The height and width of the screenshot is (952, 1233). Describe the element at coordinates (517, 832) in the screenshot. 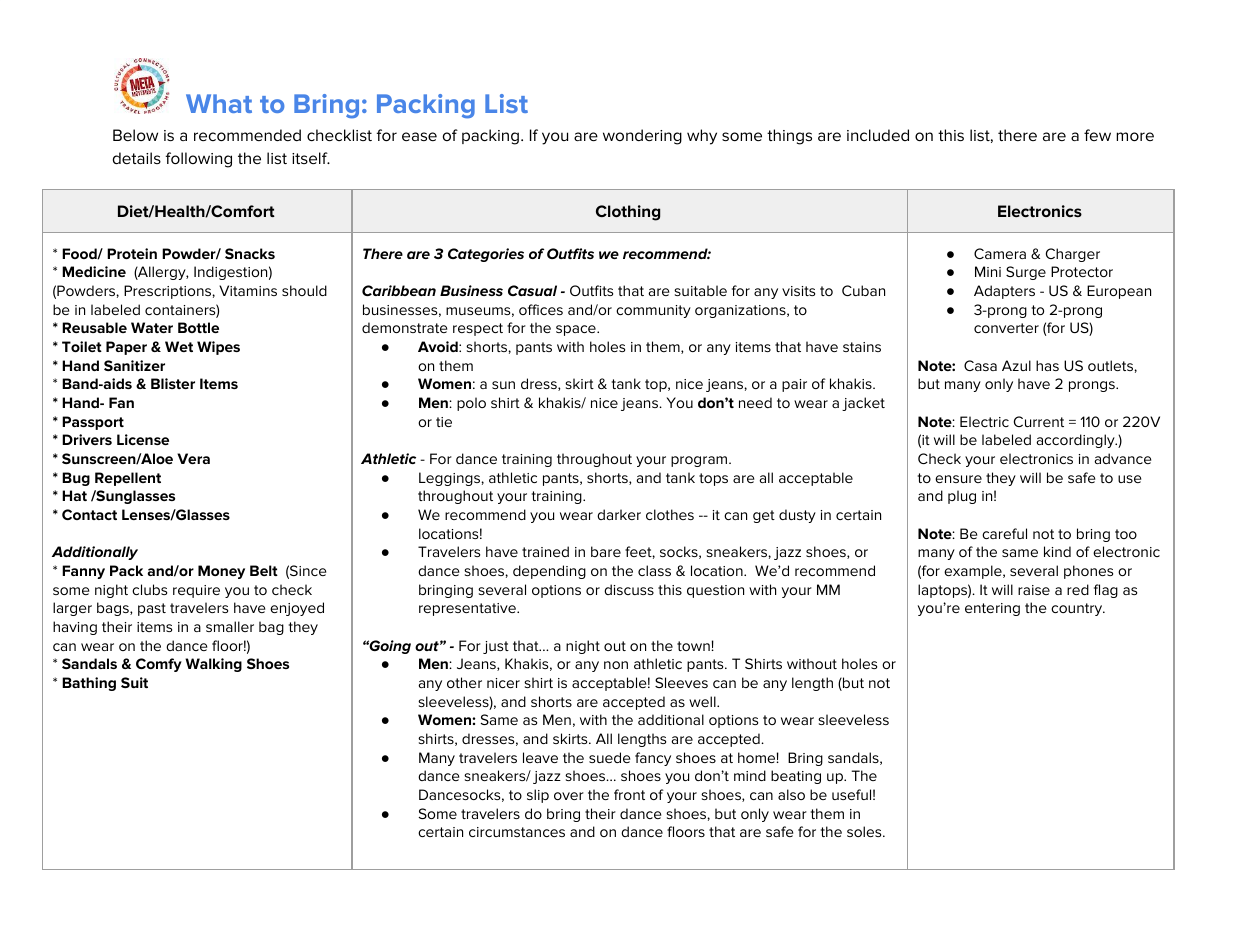

I see `circumstances` at that location.
